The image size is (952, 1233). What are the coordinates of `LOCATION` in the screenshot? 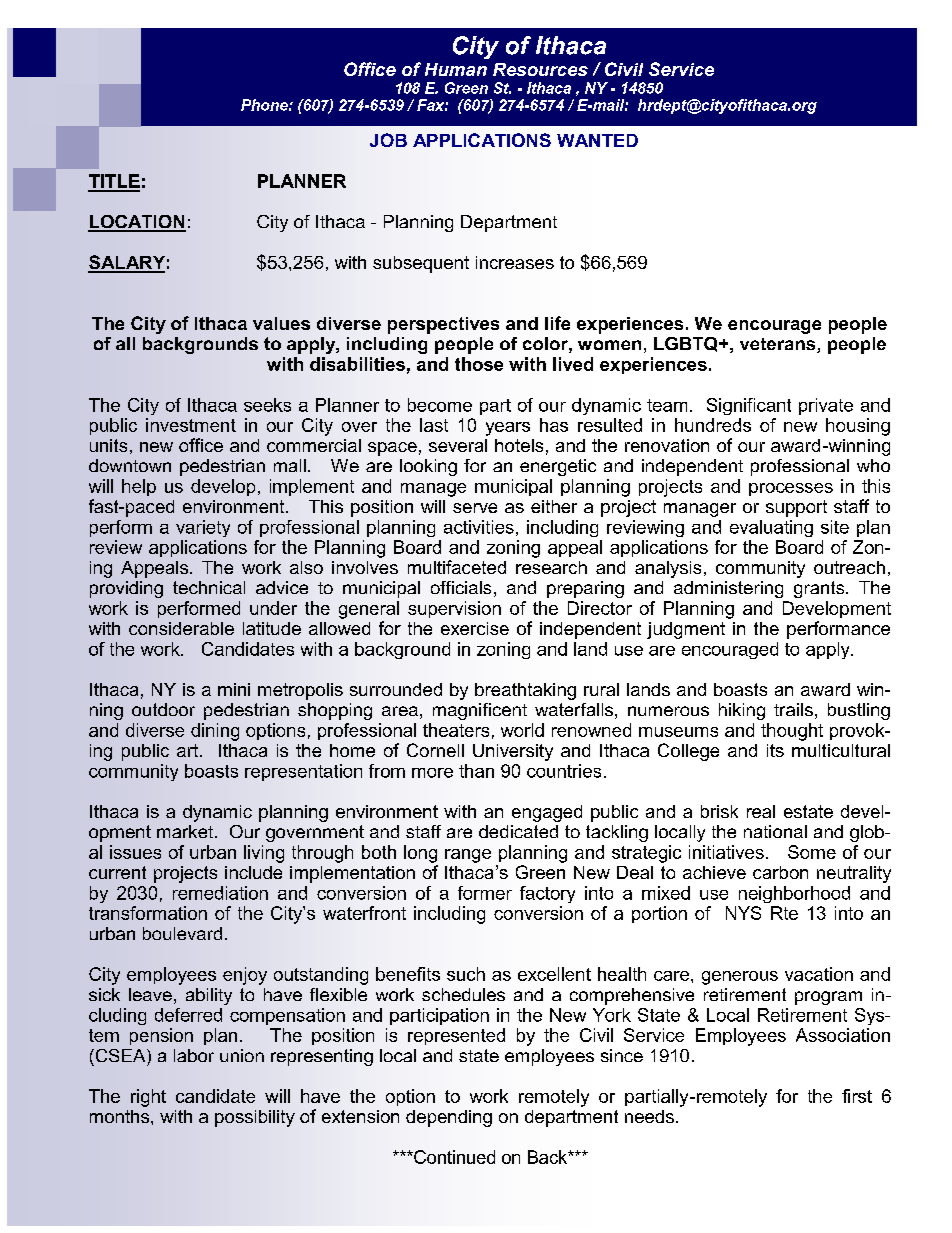 It's located at (137, 223).
